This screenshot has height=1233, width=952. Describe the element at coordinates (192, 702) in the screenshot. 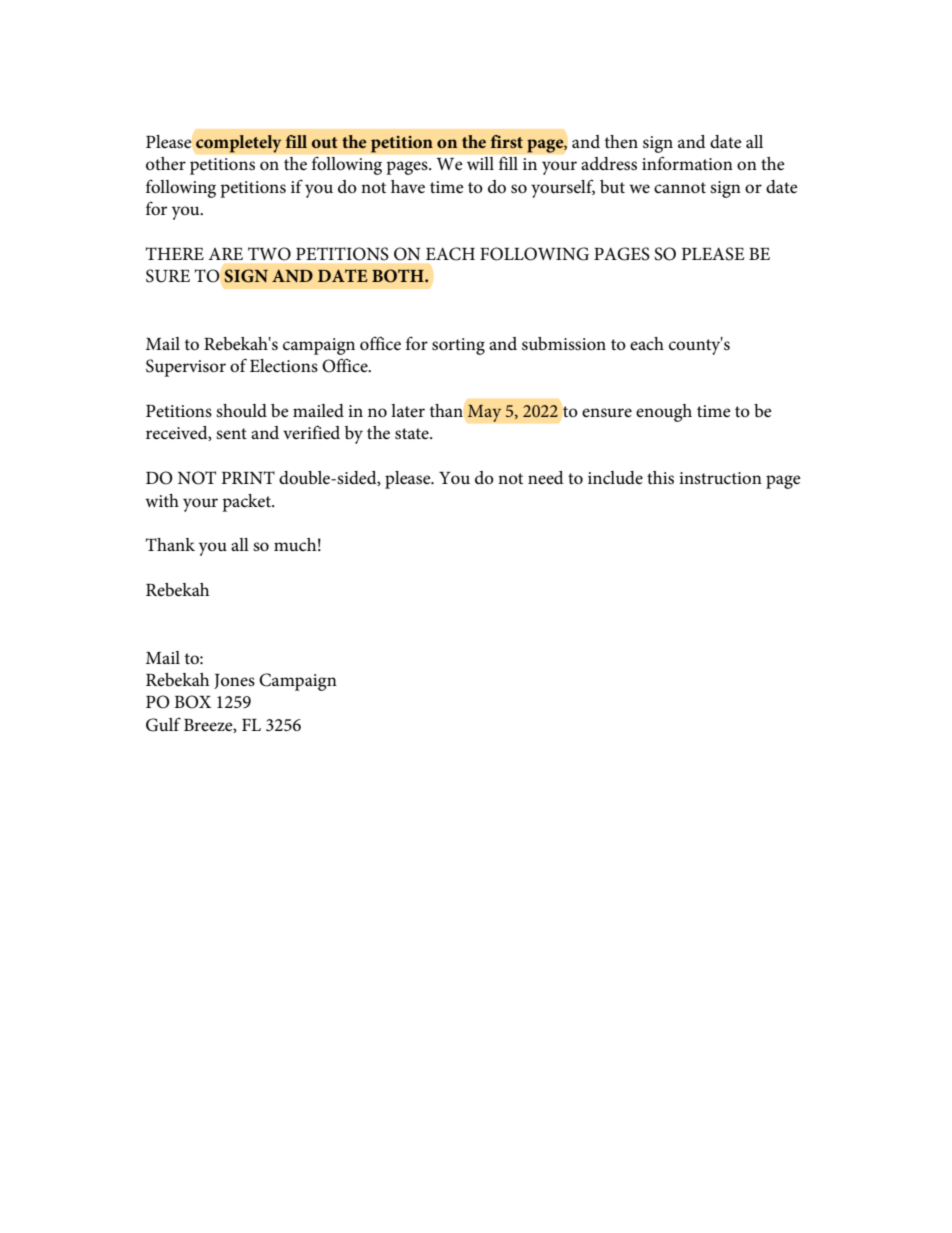

I see `BOX` at that location.
